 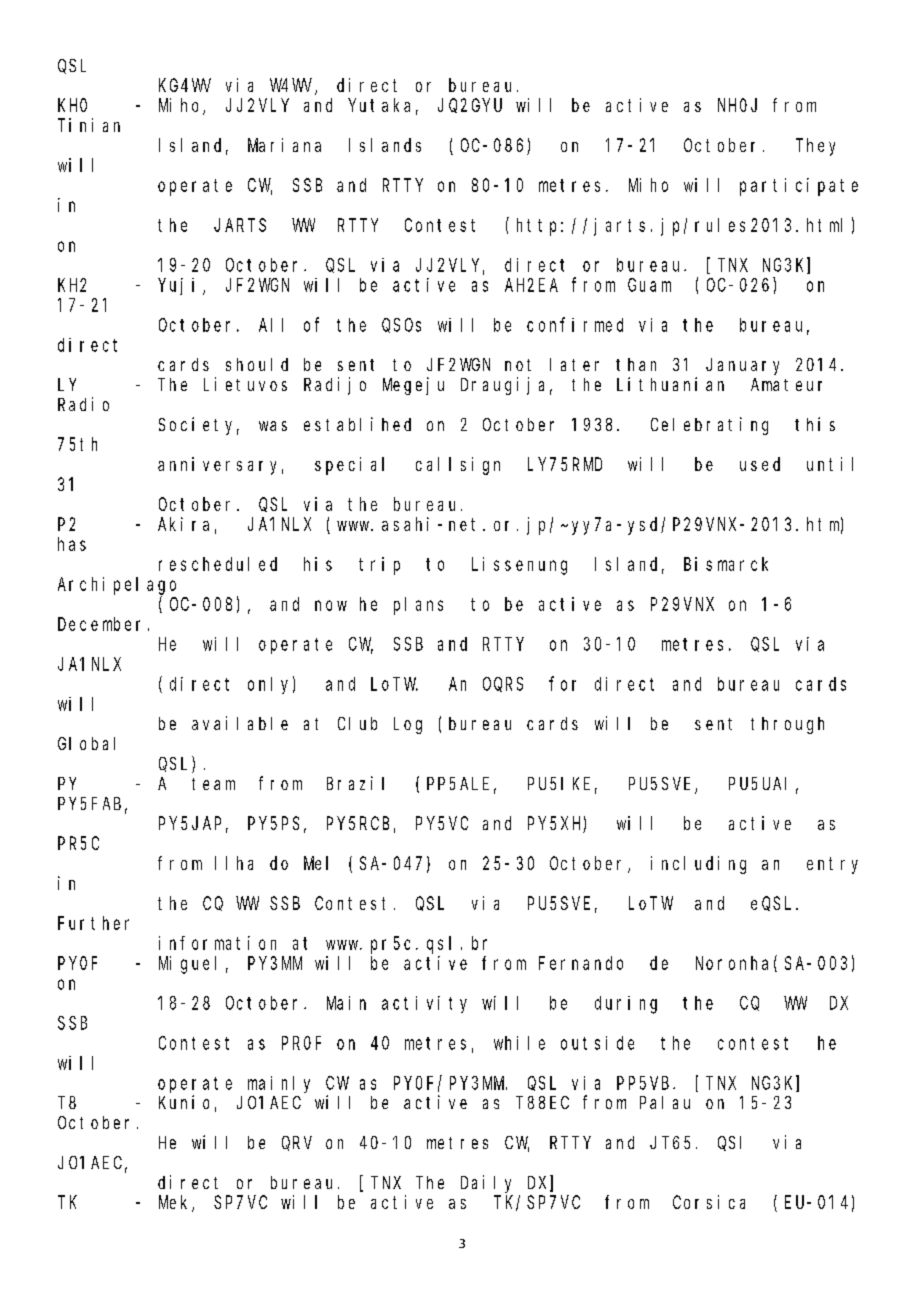 What do you see at coordinates (213, 784) in the screenshot?
I see `team` at bounding box center [213, 784].
